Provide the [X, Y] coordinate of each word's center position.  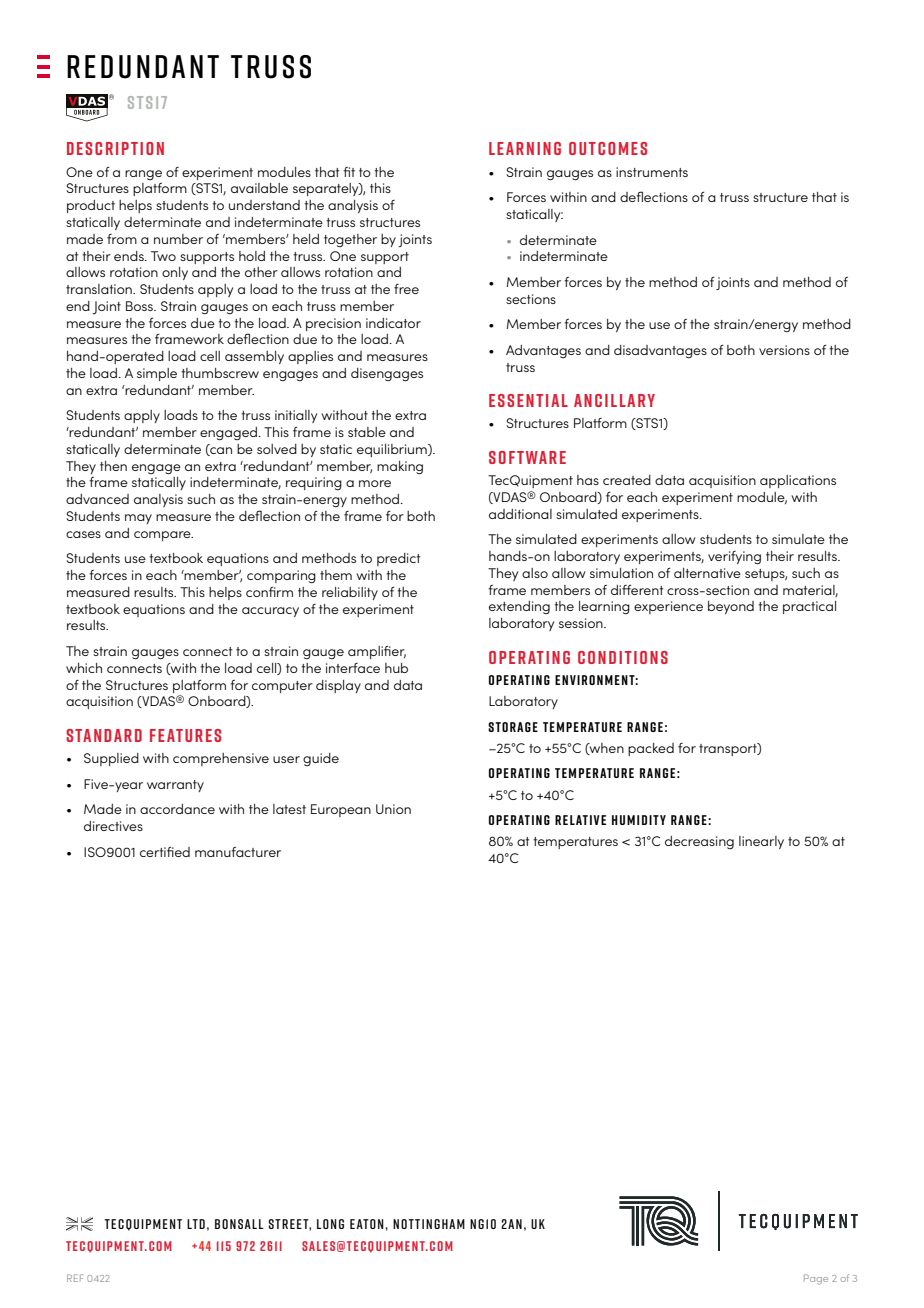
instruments [652, 172]
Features [185, 735]
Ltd [196, 1224]
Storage [513, 727]
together [350, 241]
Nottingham [429, 1224]
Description [115, 148]
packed [651, 749]
